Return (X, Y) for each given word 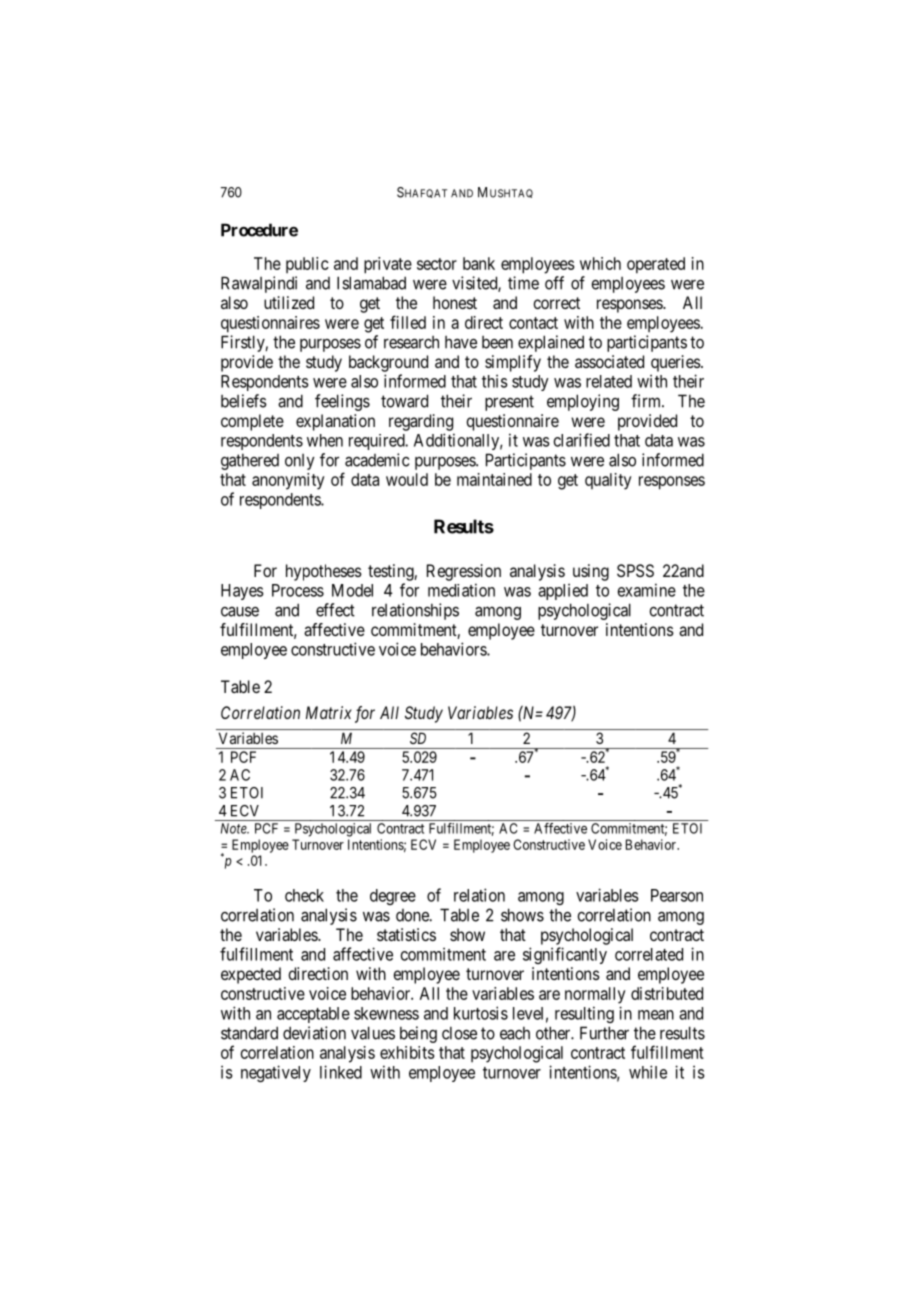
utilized (289, 302)
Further (604, 1033)
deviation (314, 1033)
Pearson (677, 895)
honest (455, 302)
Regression (464, 572)
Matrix (329, 712)
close (459, 1033)
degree (393, 897)
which (600, 263)
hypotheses (324, 572)
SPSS (635, 570)
